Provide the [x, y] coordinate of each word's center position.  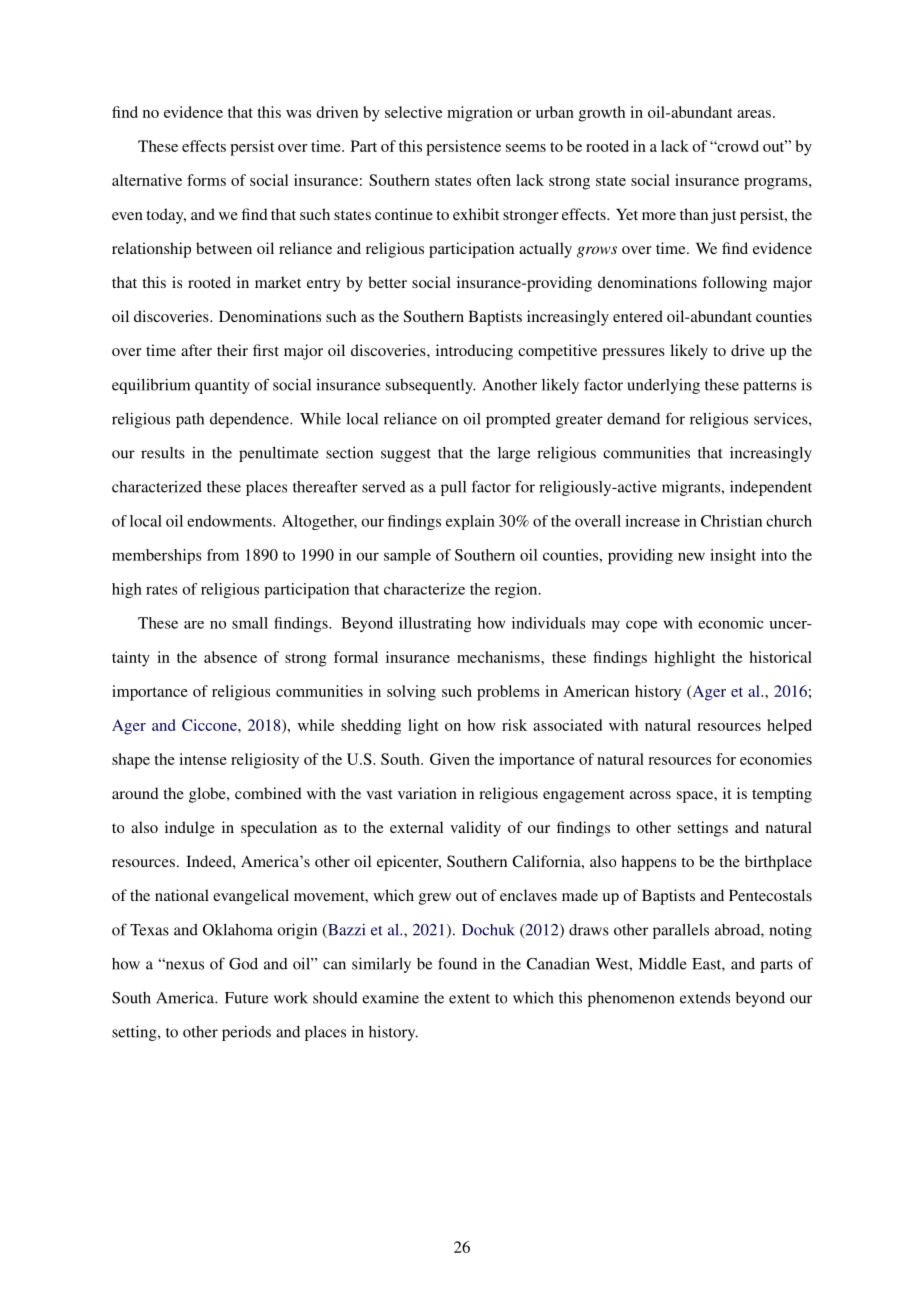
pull [453, 488]
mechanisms [499, 657]
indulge [190, 829]
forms [206, 180]
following [734, 284]
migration [480, 114]
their [232, 350]
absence [230, 657]
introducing [474, 352]
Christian [731, 521]
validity [475, 829]
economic [731, 623]
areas [754, 114]
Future [246, 998]
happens [648, 863]
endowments [230, 521]
